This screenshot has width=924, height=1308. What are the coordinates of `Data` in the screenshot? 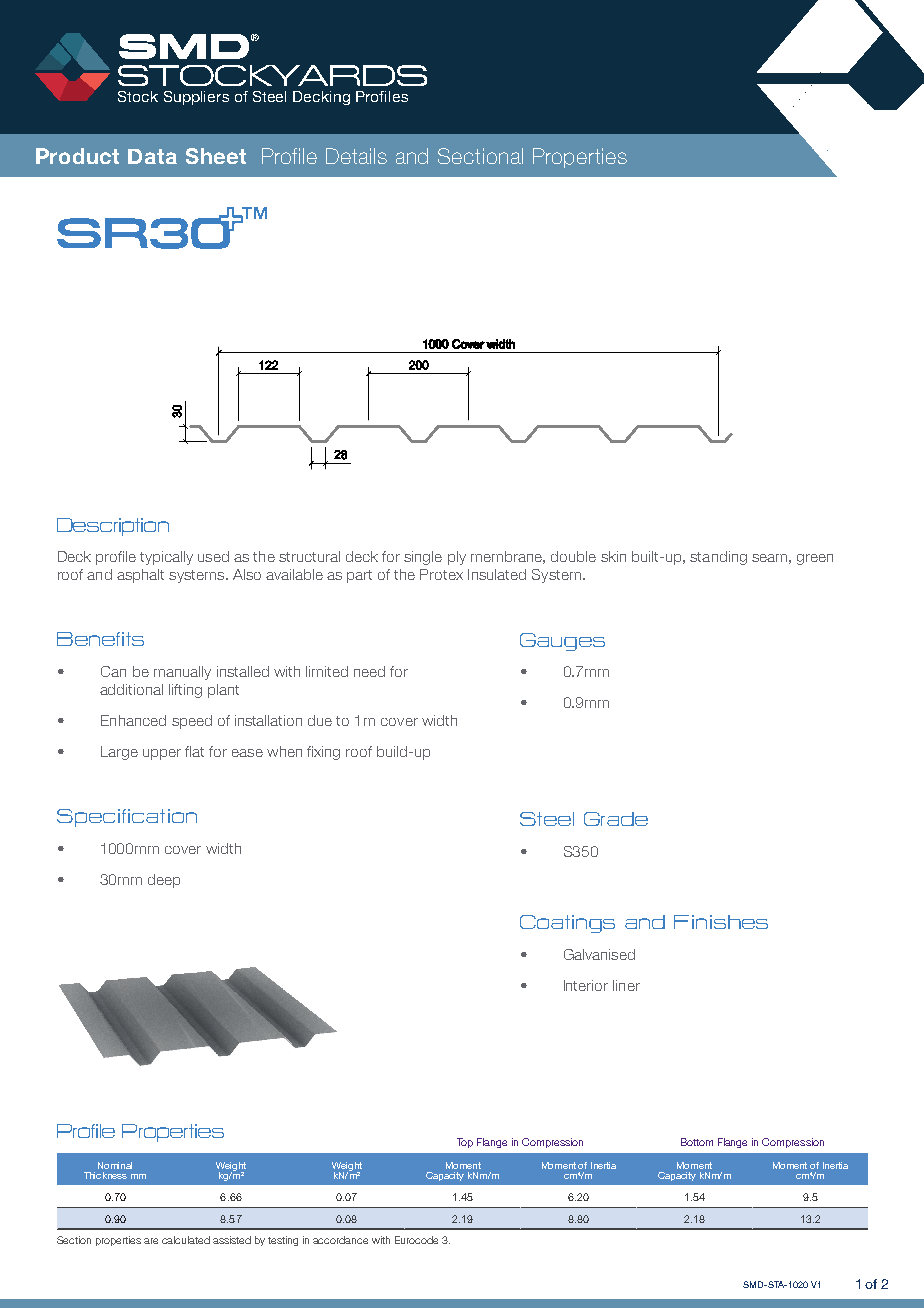 It's located at (152, 156).
